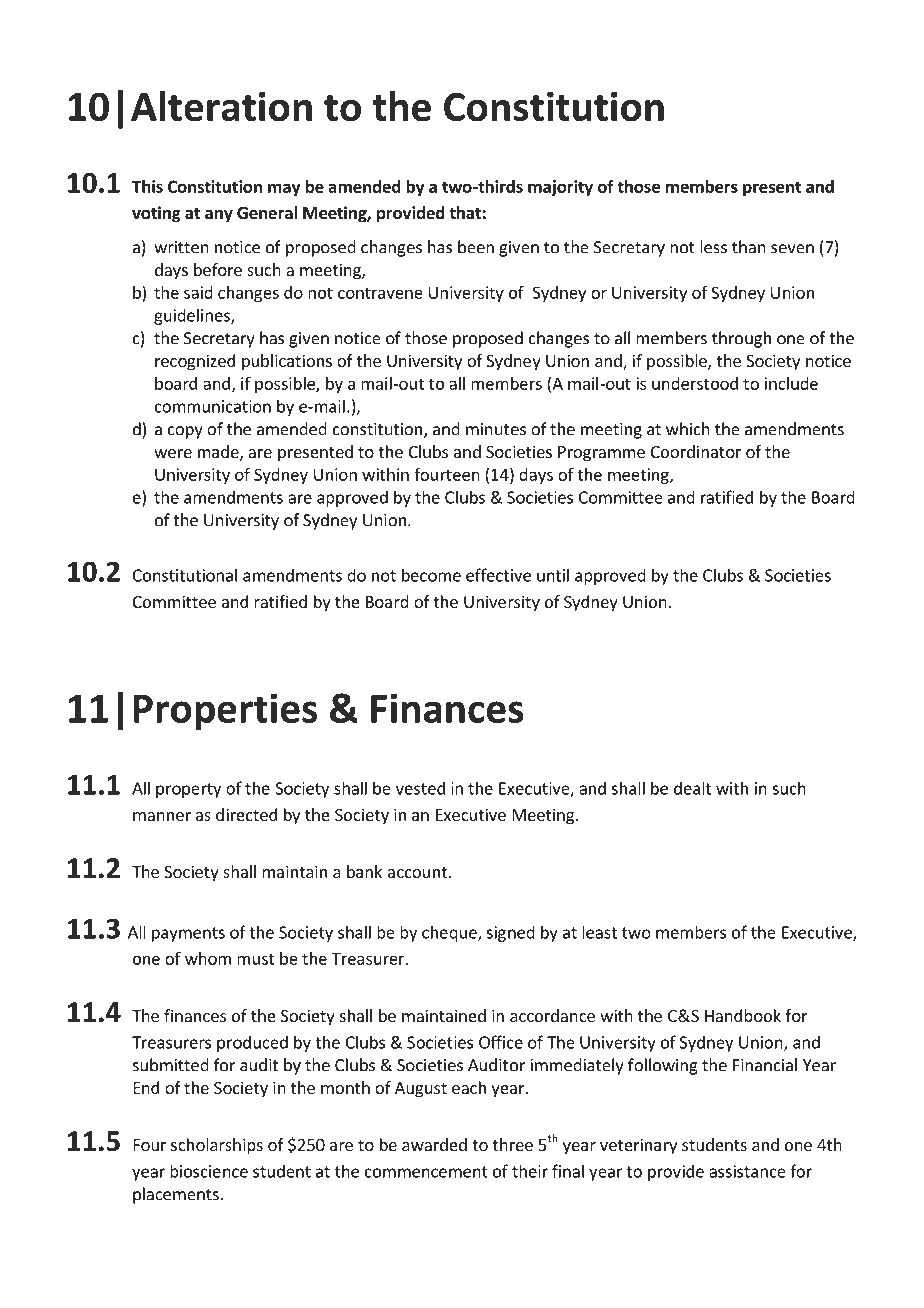 The width and height of the page is (924, 1308). Describe the element at coordinates (743, 1015) in the page. I see `Handbook` at that location.
